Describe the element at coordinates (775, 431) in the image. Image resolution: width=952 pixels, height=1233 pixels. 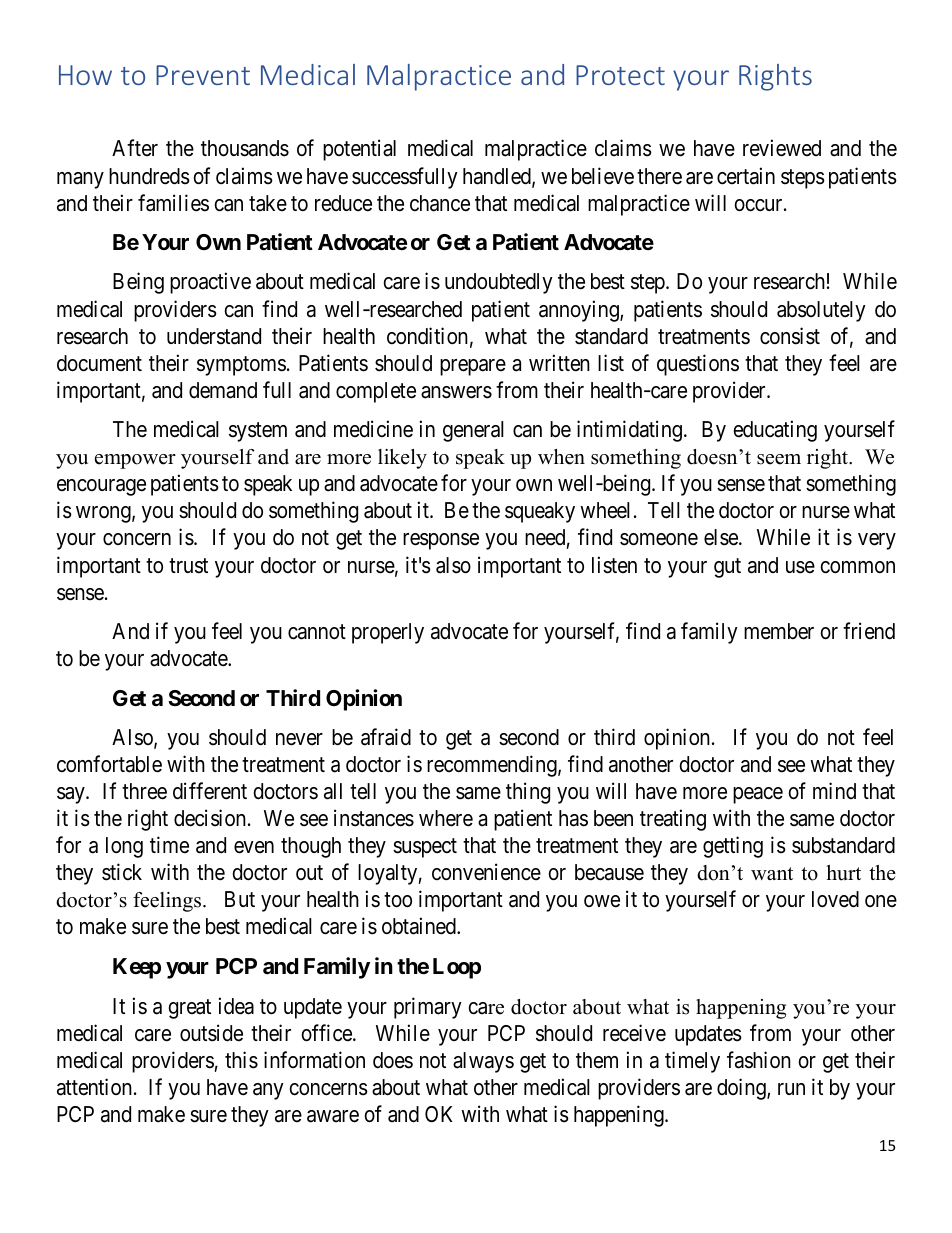
I see `educating` at that location.
